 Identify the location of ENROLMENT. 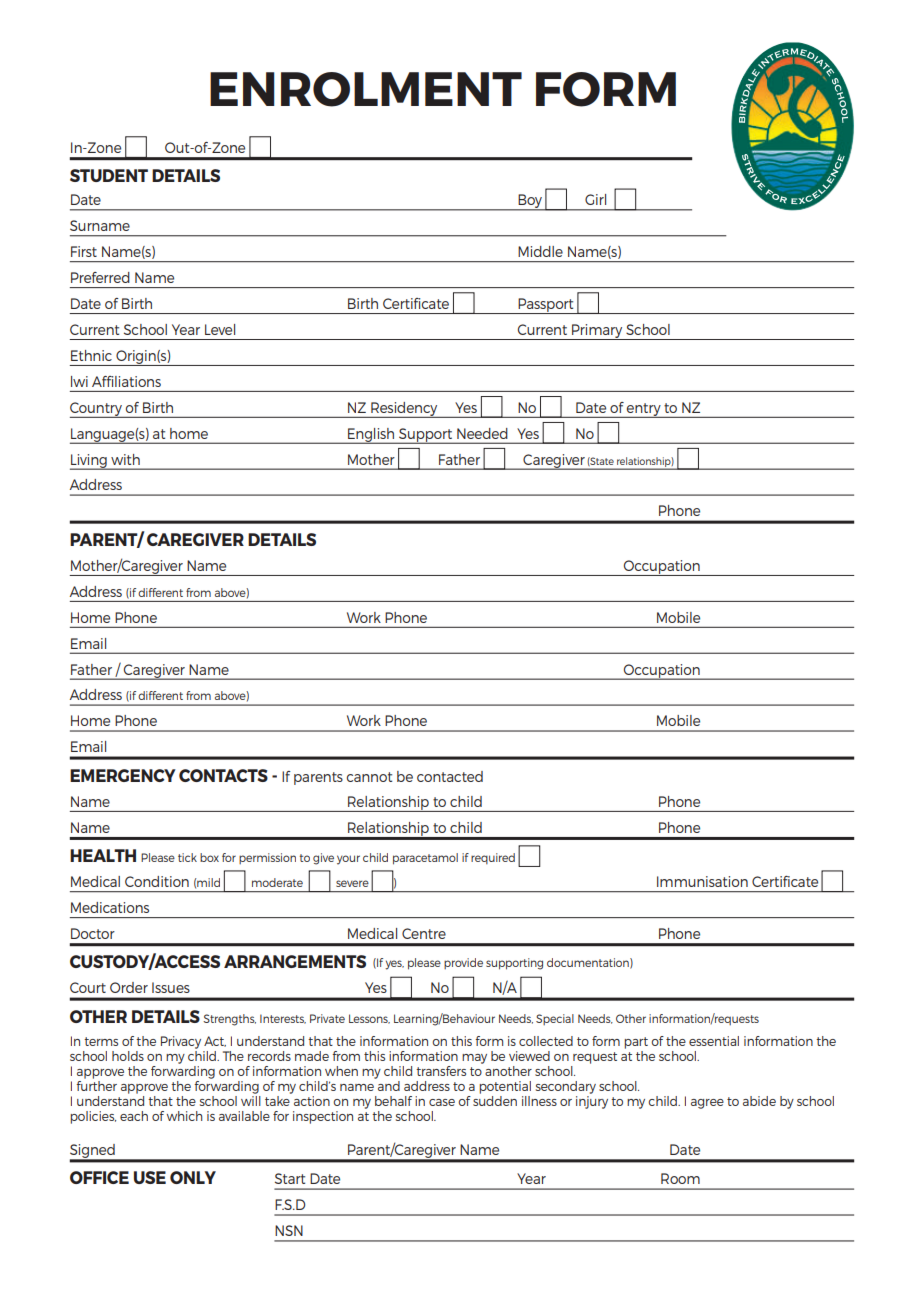
(366, 89).
